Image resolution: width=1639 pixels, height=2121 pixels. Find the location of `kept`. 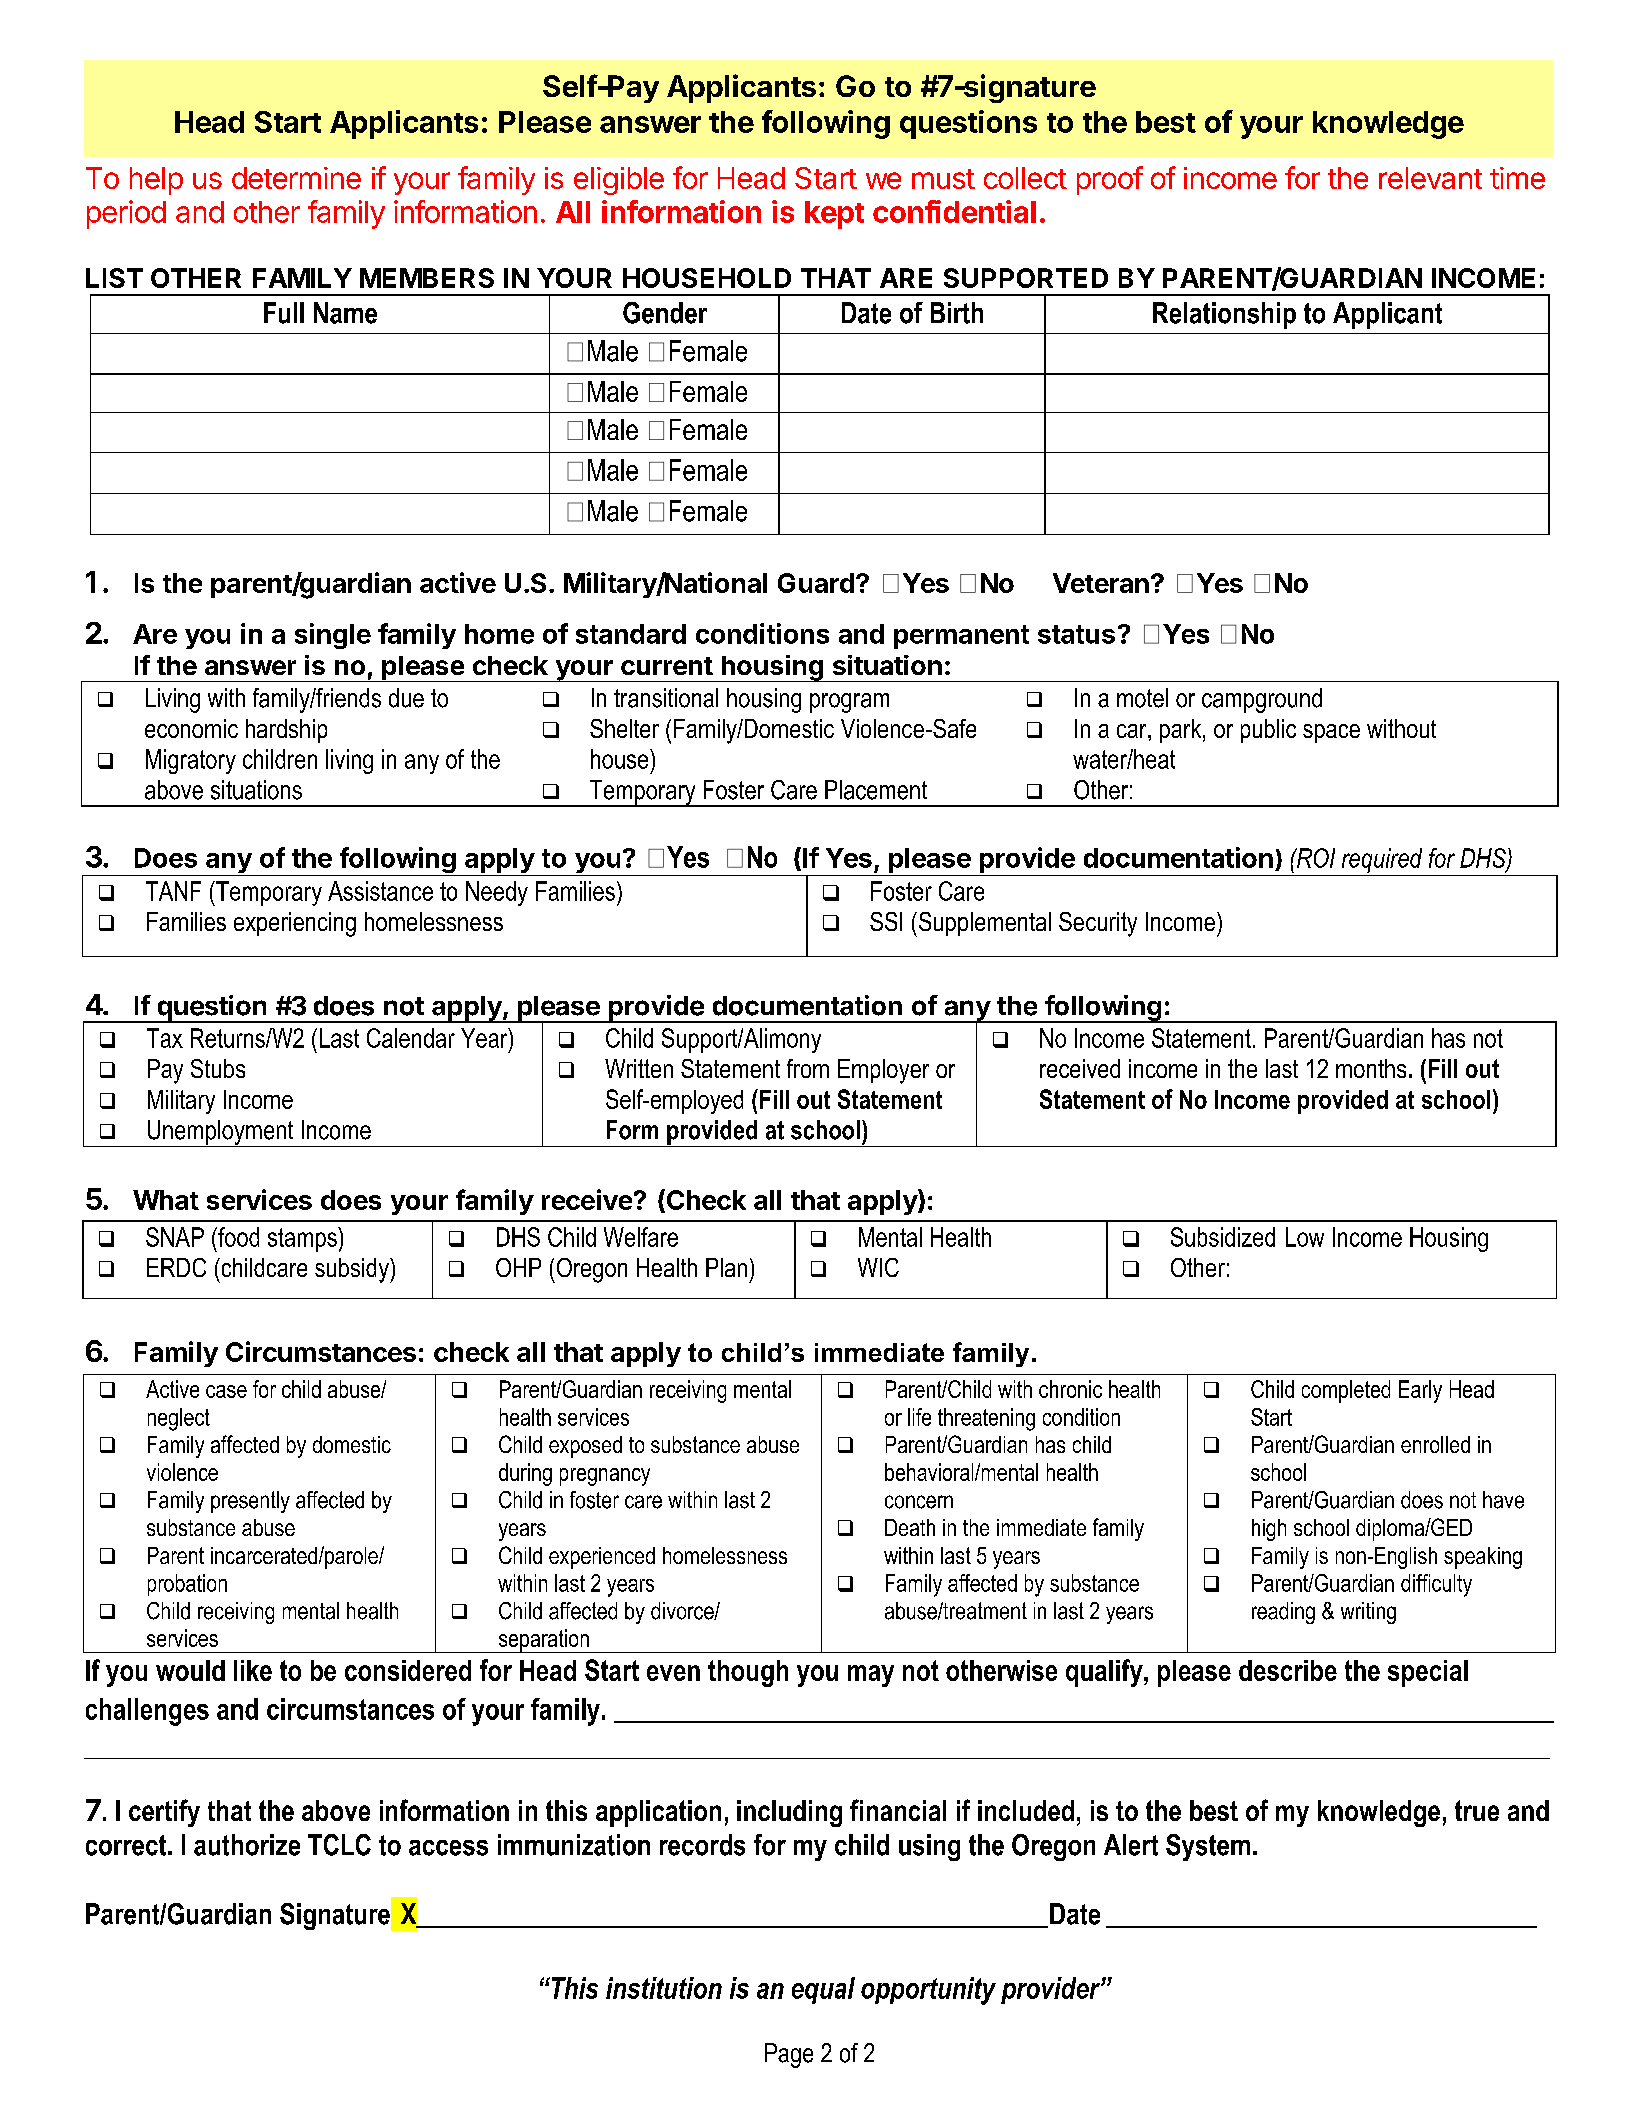

kept is located at coordinates (834, 215).
